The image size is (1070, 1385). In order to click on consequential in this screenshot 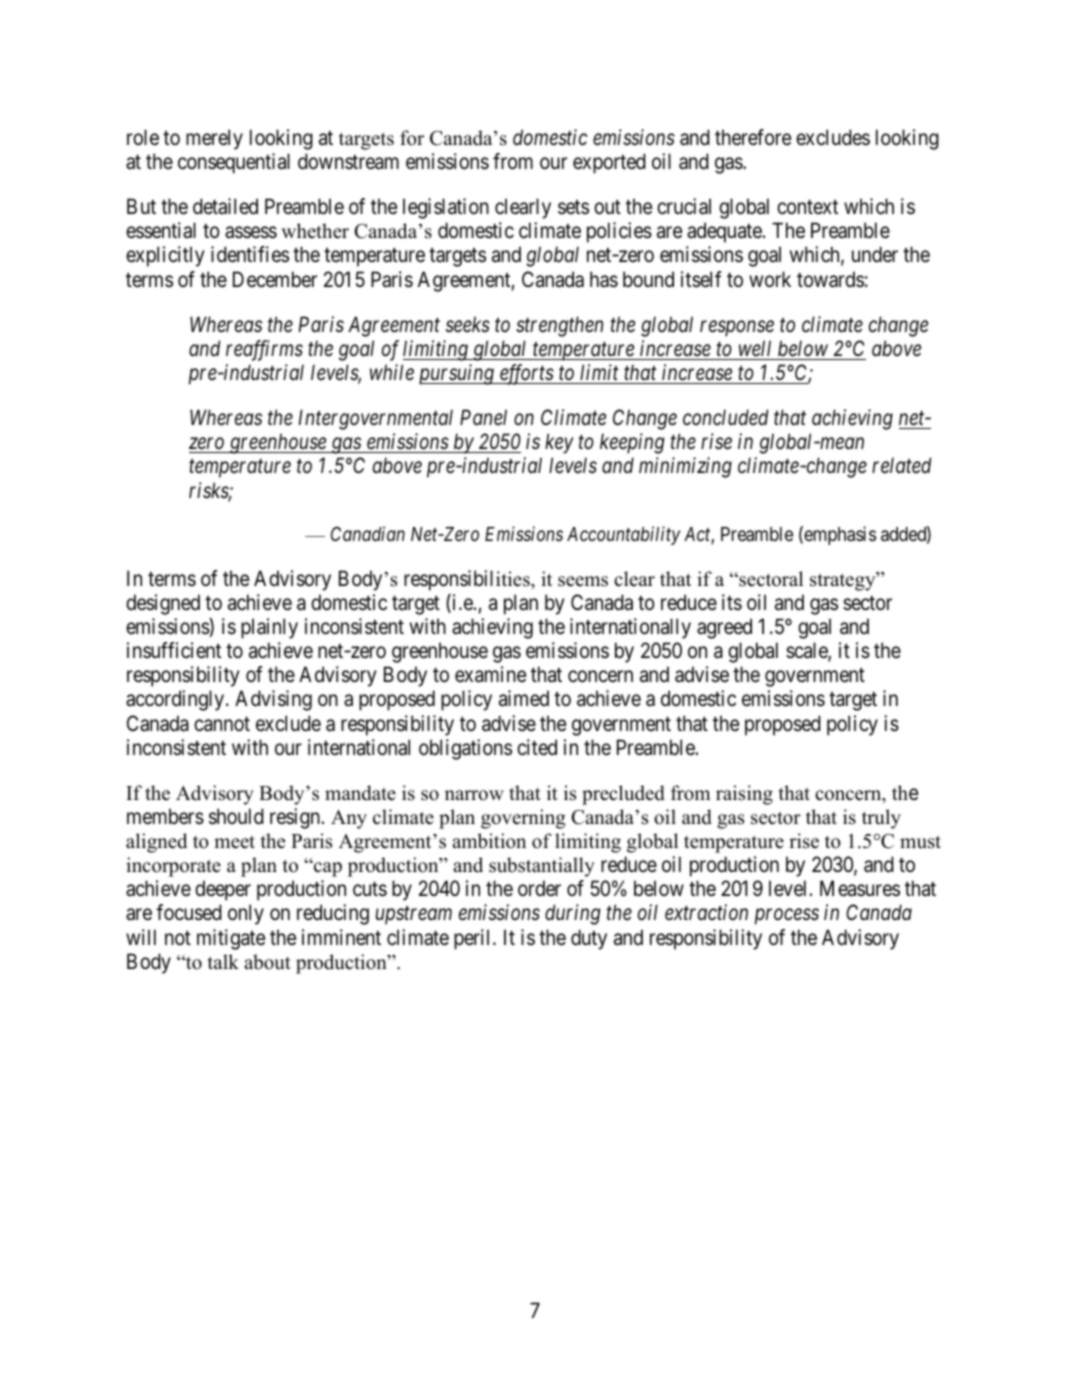, I will do `click(234, 163)`.
